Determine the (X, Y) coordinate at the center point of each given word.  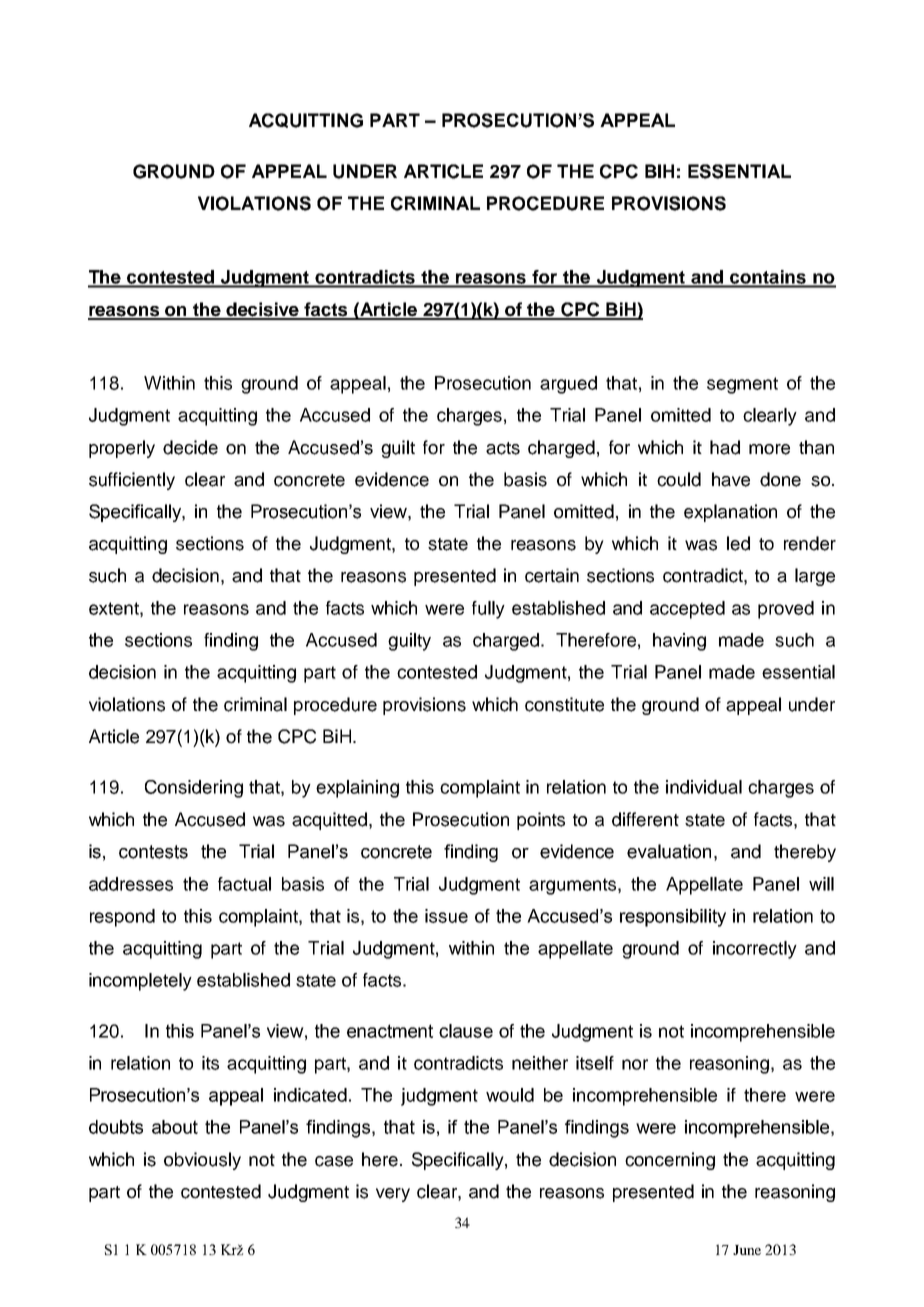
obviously (202, 1161)
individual (704, 787)
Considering (194, 789)
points (541, 821)
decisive (262, 310)
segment (742, 385)
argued (568, 385)
